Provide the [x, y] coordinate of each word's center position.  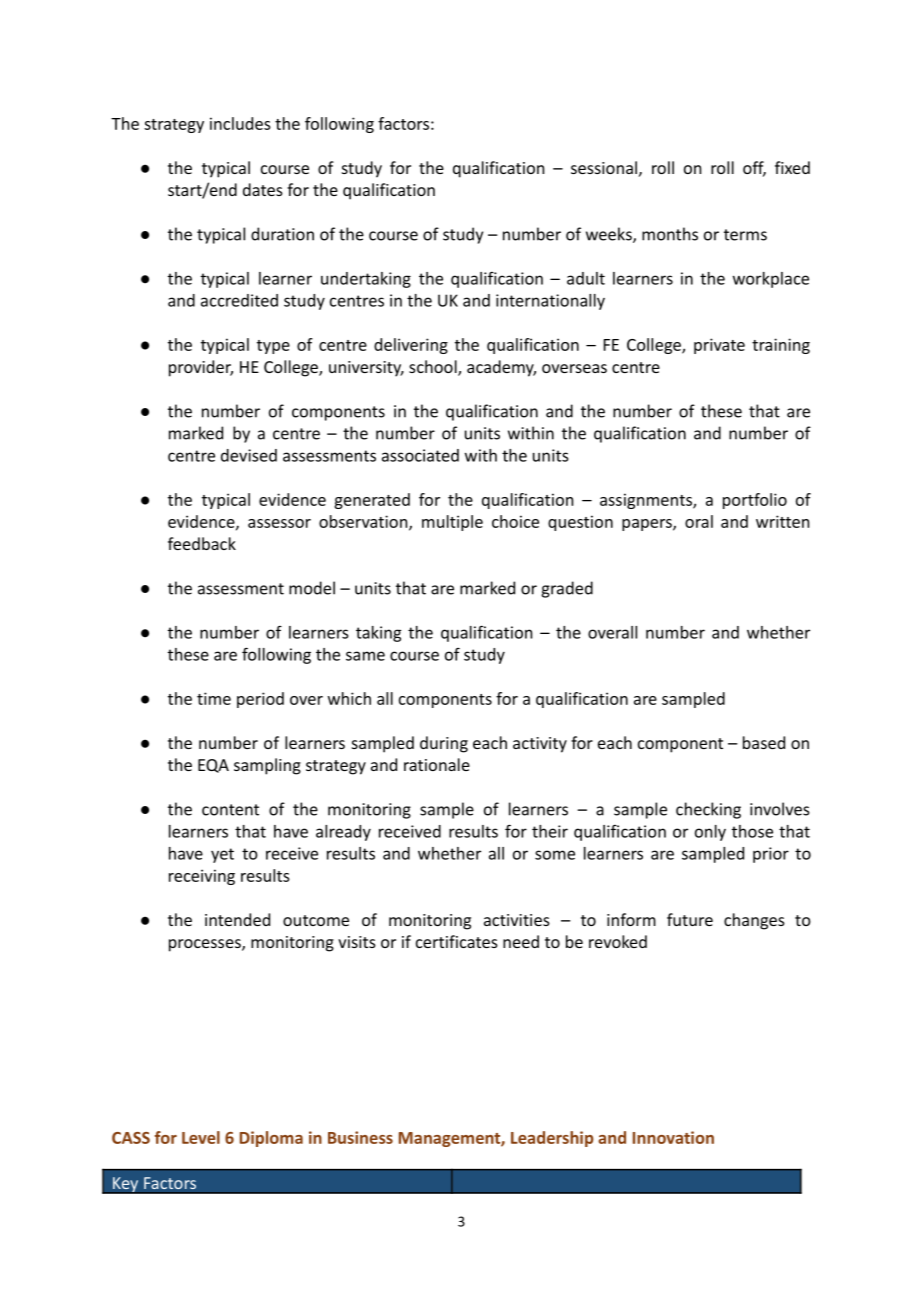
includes [240, 123]
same [365, 656]
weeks [610, 235]
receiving [202, 877]
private [719, 346]
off [754, 169]
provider [201, 368]
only [710, 833]
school [434, 368]
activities [517, 920]
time [214, 698]
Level [201, 1137]
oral [699, 521]
